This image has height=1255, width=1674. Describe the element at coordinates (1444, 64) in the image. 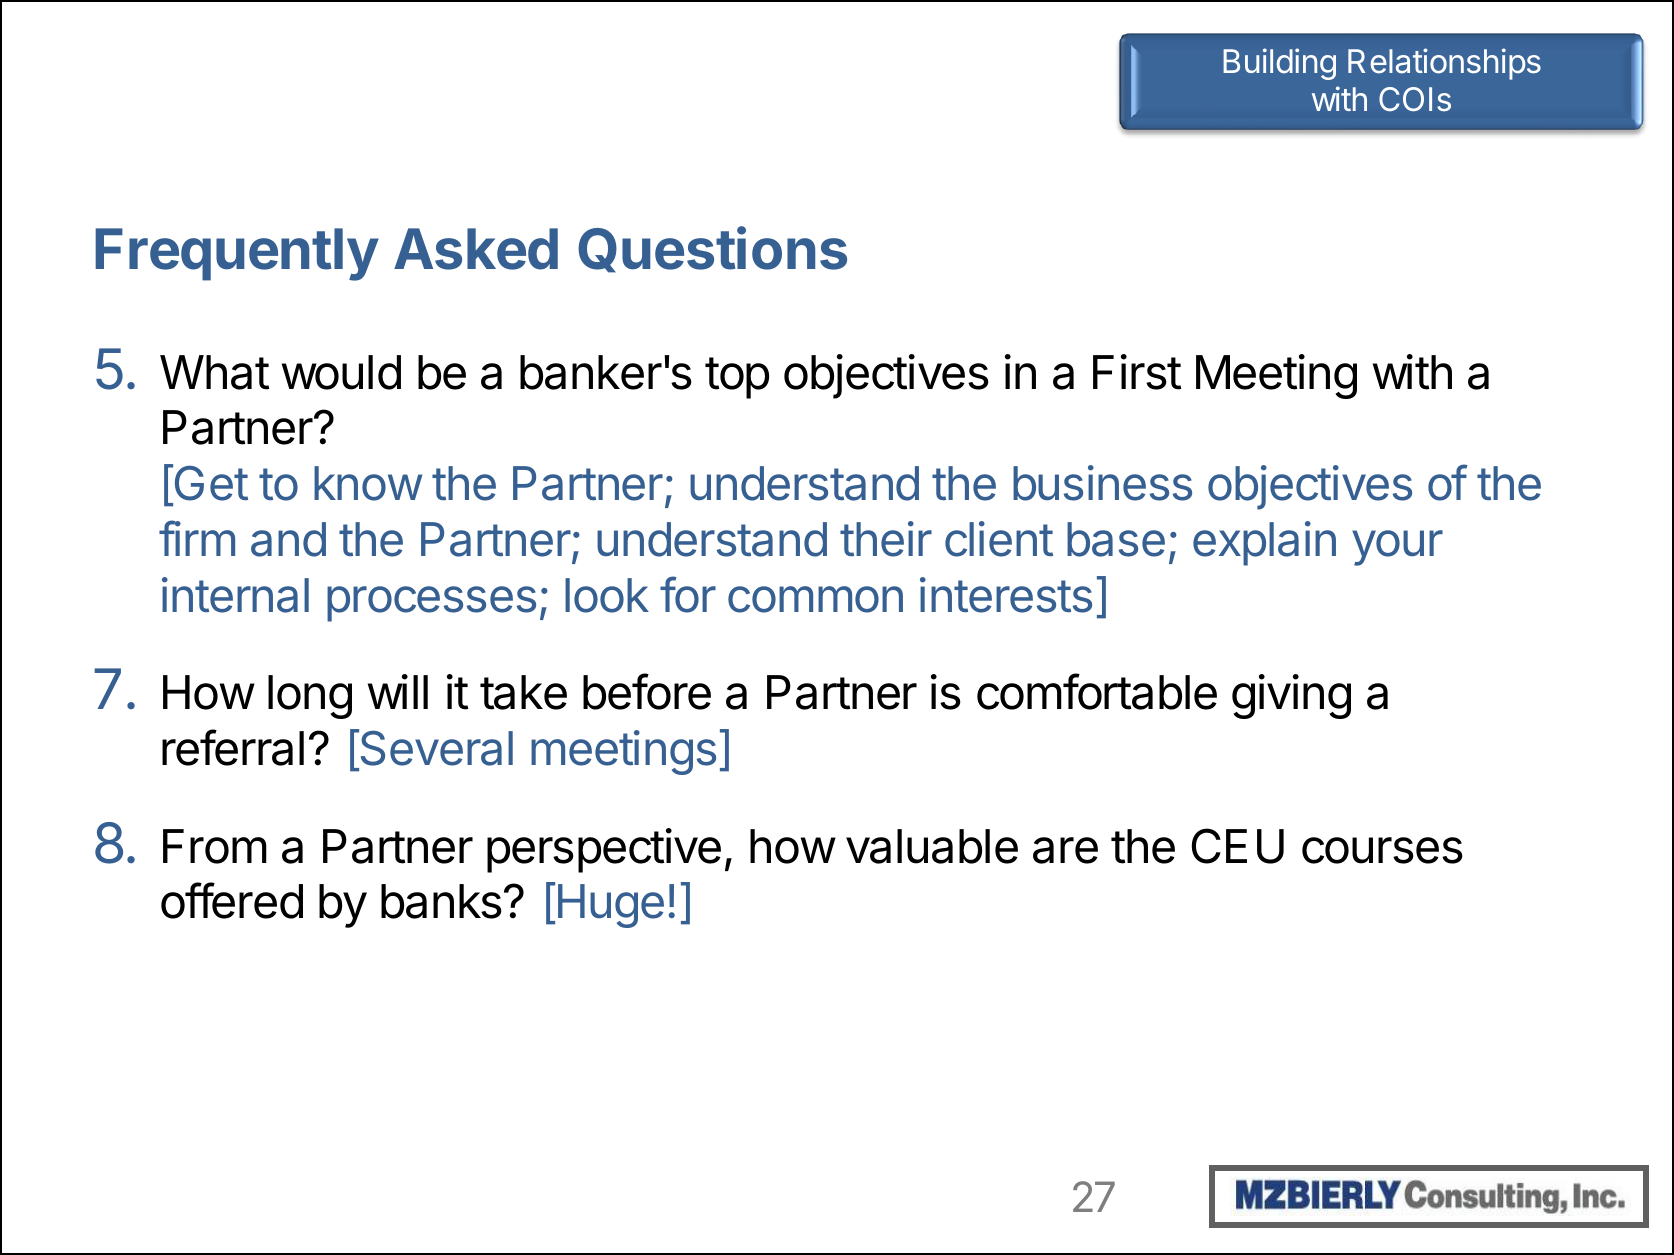

I see `Relationships` at that location.
